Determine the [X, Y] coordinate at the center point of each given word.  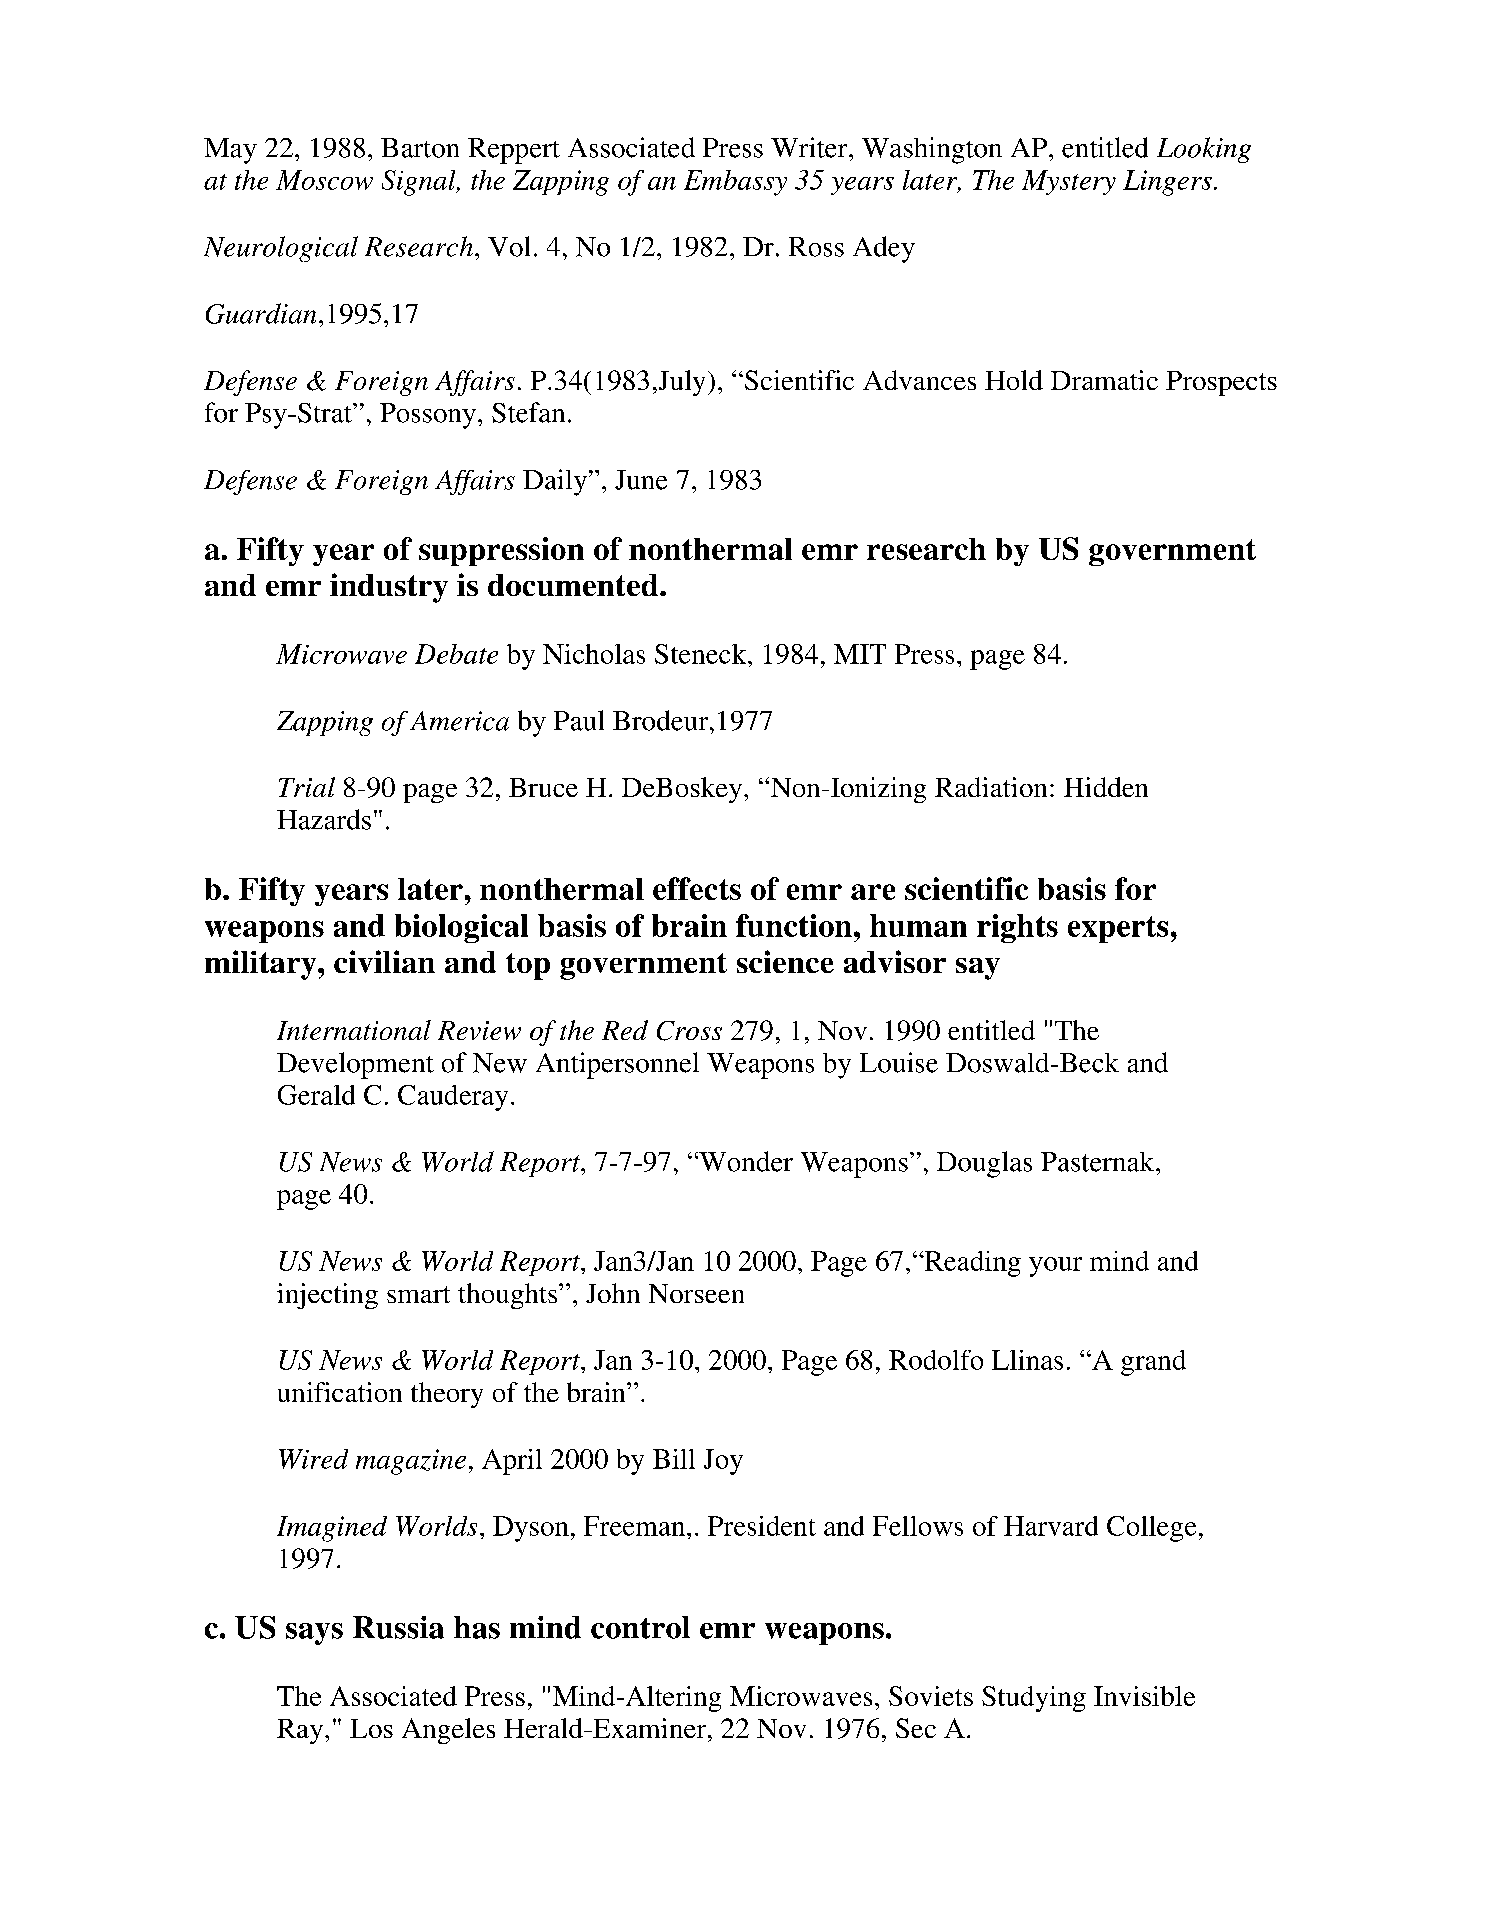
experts [1118, 929]
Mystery [1069, 182]
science [785, 961]
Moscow [324, 180]
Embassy [735, 183]
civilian [384, 961]
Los [371, 1728]
